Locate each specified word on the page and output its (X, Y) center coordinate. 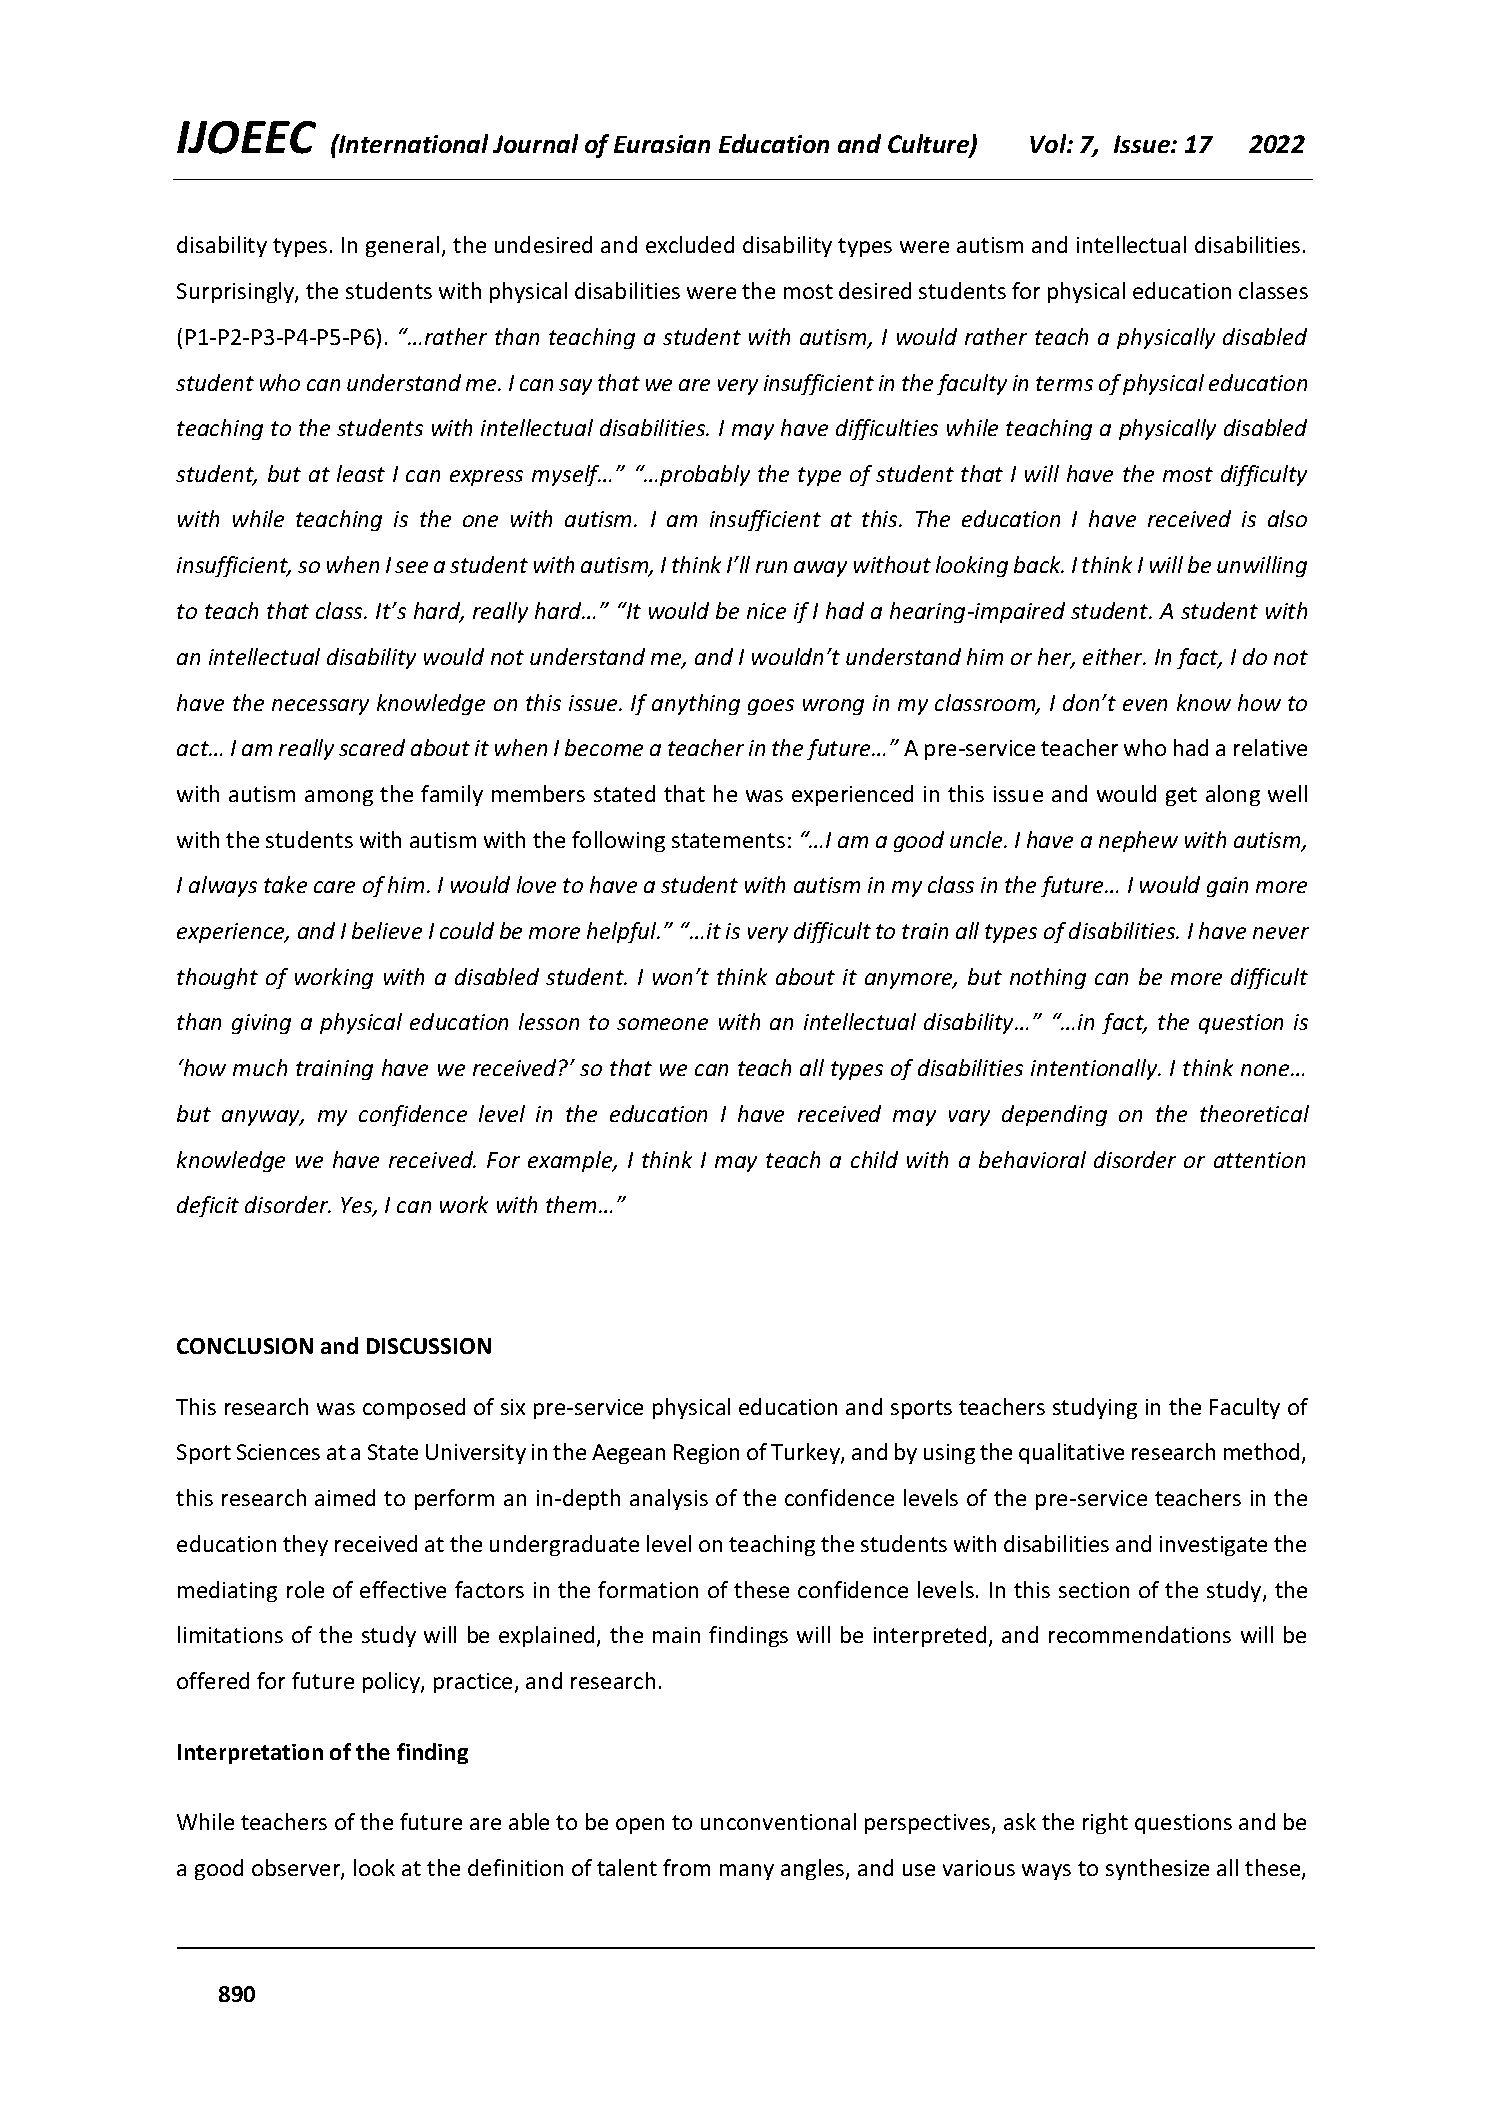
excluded (690, 244)
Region (706, 1454)
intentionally (1095, 1069)
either (1114, 656)
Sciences (278, 1452)
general (402, 246)
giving (261, 1024)
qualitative (1071, 1453)
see (411, 567)
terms (1064, 383)
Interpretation (250, 1754)
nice (766, 611)
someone (662, 1024)
